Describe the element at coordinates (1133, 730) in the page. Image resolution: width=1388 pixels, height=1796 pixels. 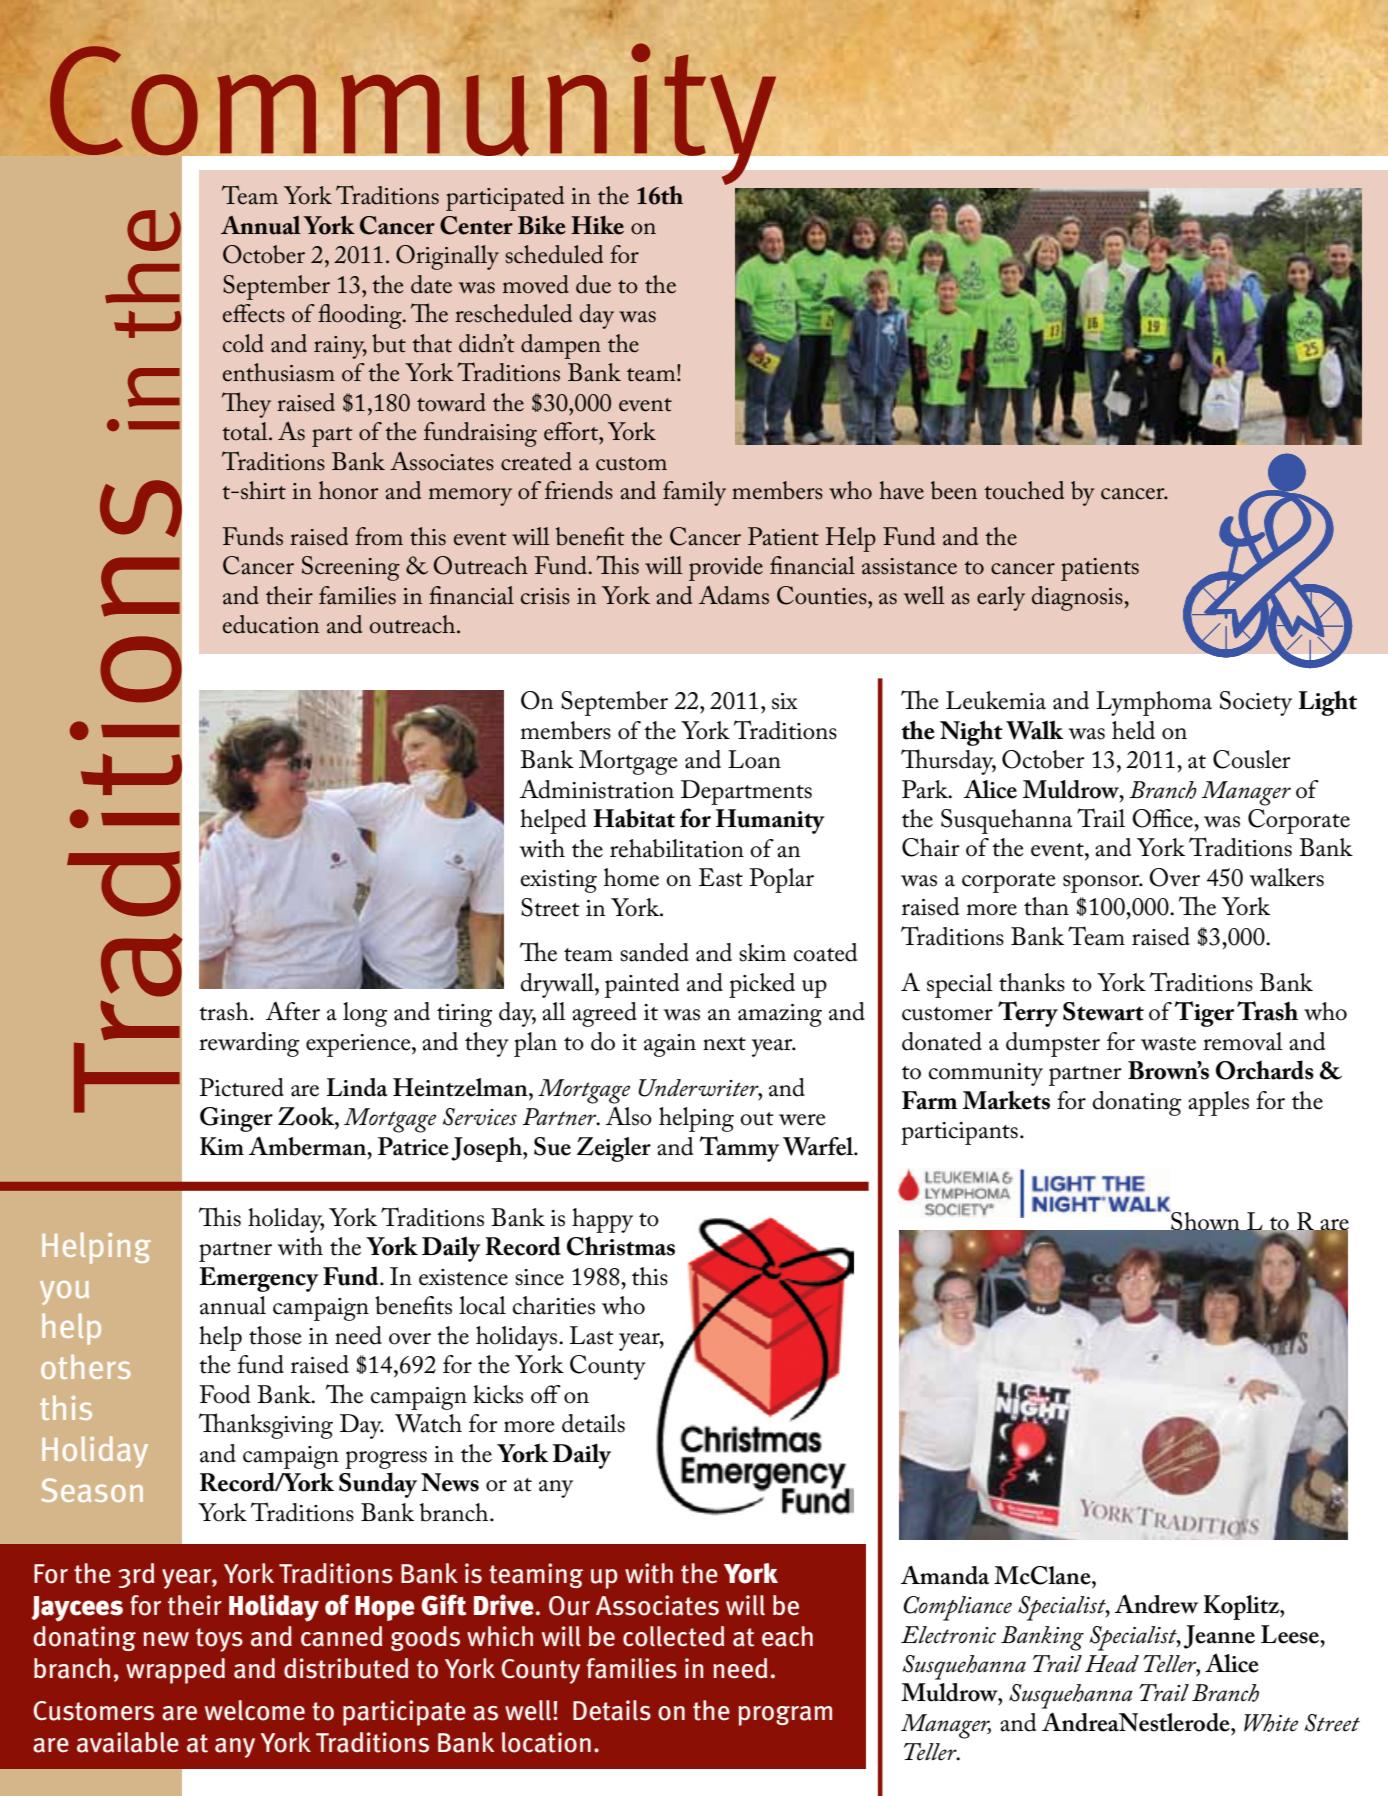
I see `held` at that location.
